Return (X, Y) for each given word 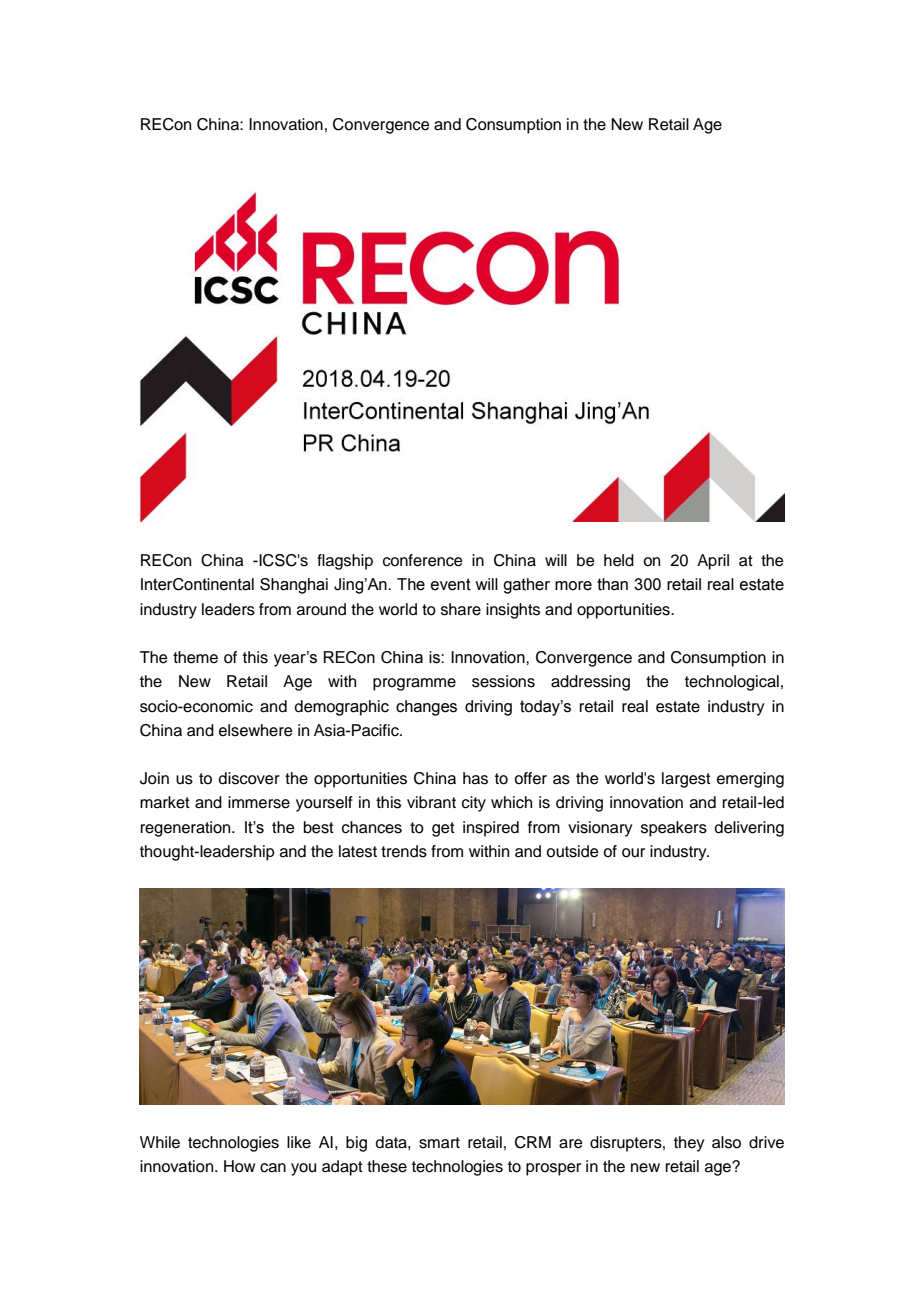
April (713, 562)
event (451, 584)
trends (404, 851)
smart (439, 1143)
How (239, 1166)
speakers (674, 829)
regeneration (187, 829)
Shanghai (294, 586)
